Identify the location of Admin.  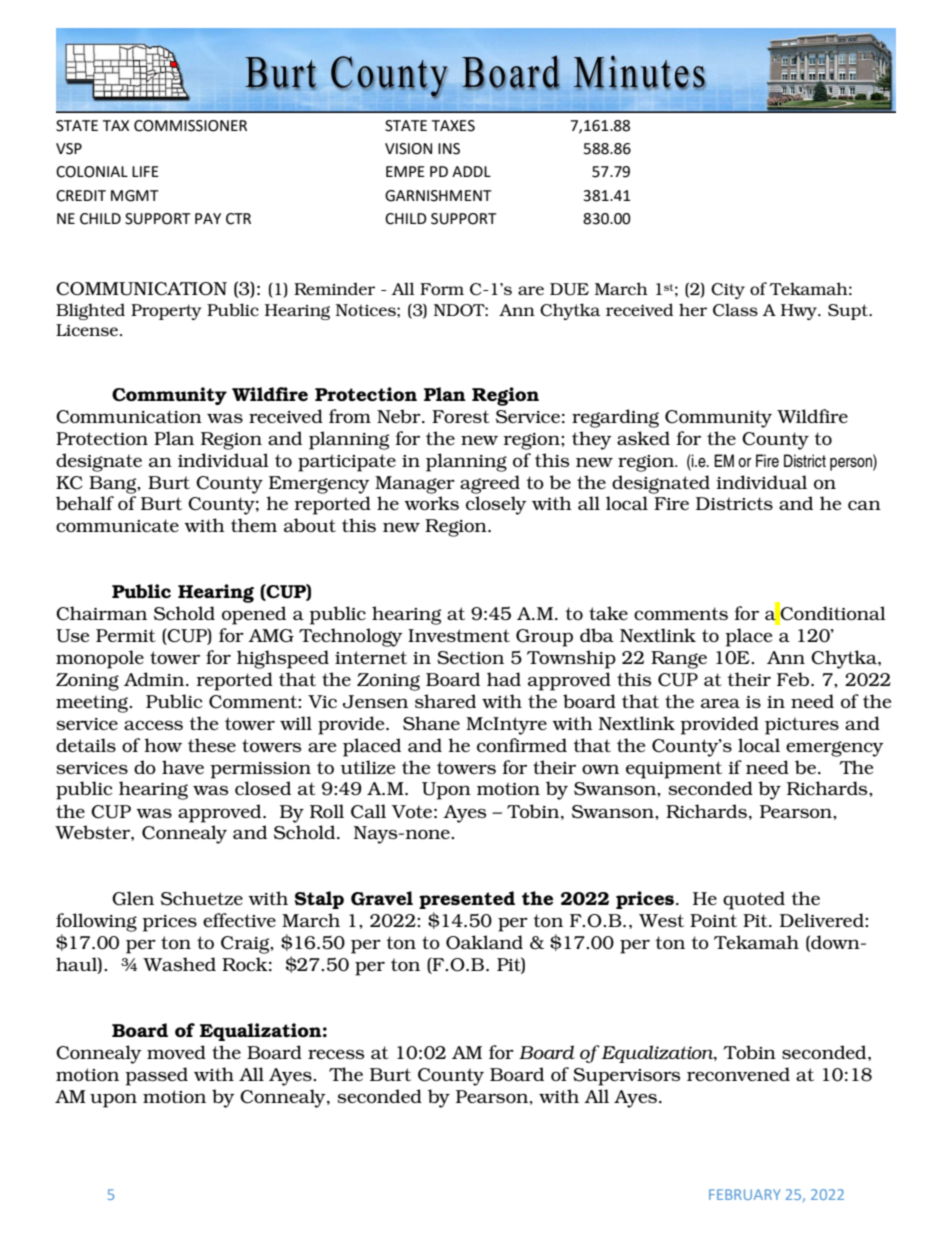
(155, 679).
